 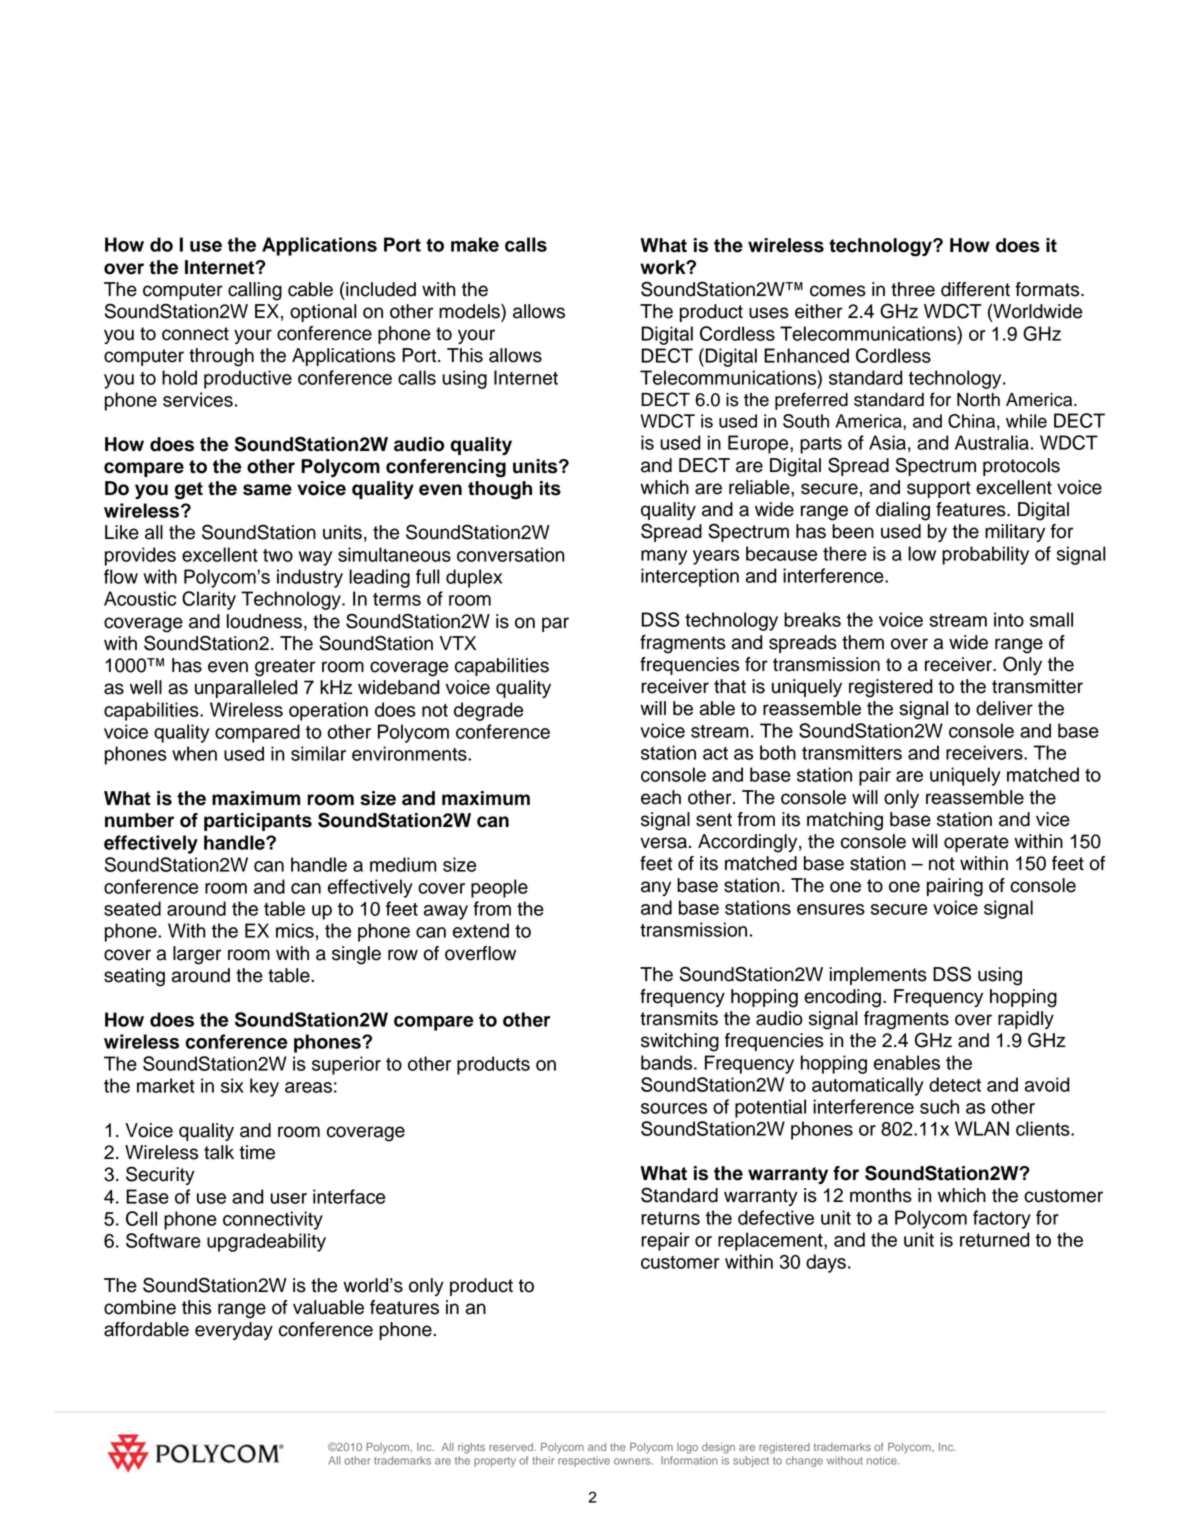 What do you see at coordinates (234, 1331) in the page?
I see `everyday` at bounding box center [234, 1331].
